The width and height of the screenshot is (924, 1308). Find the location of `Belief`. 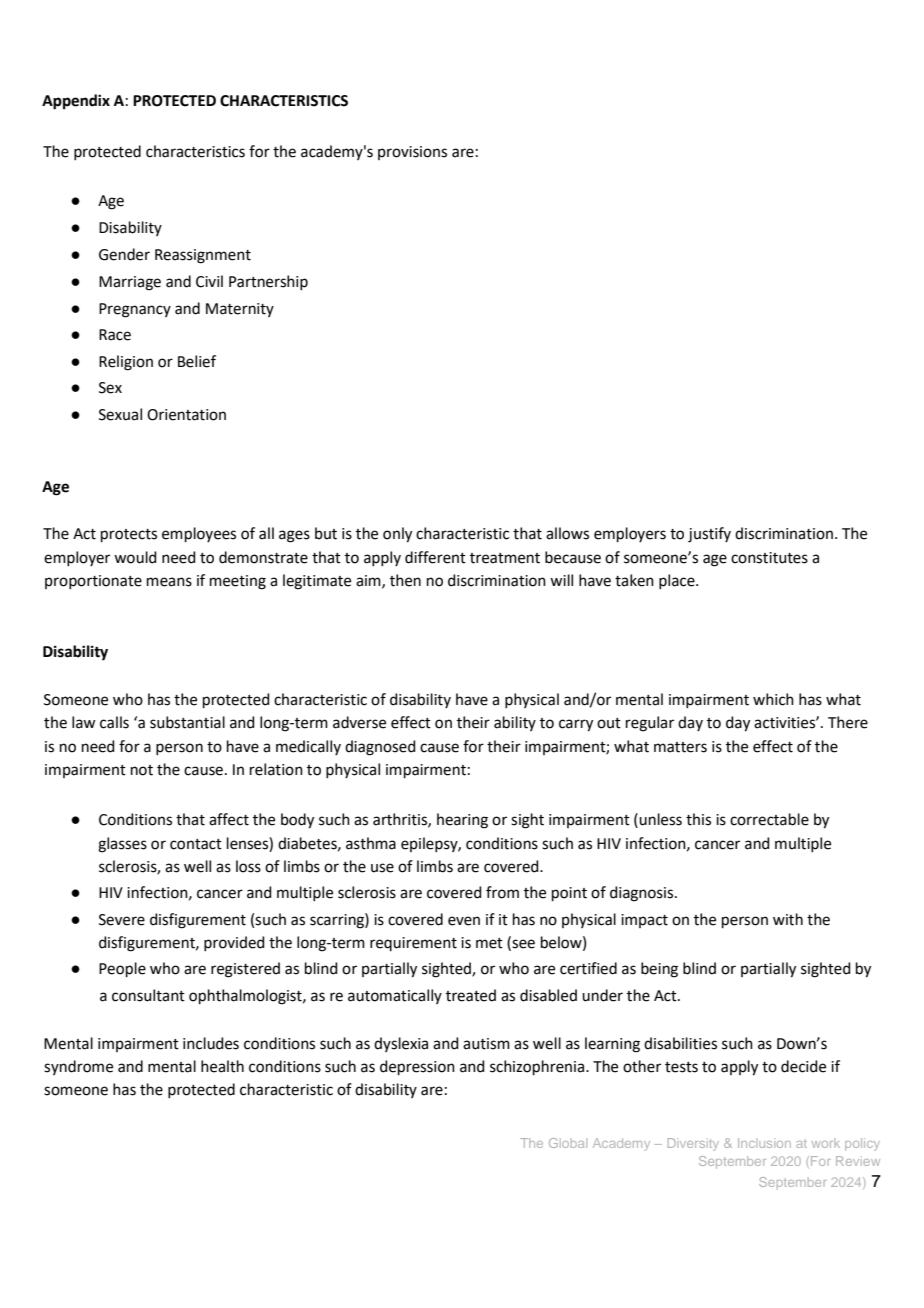

Belief is located at coordinates (197, 361).
